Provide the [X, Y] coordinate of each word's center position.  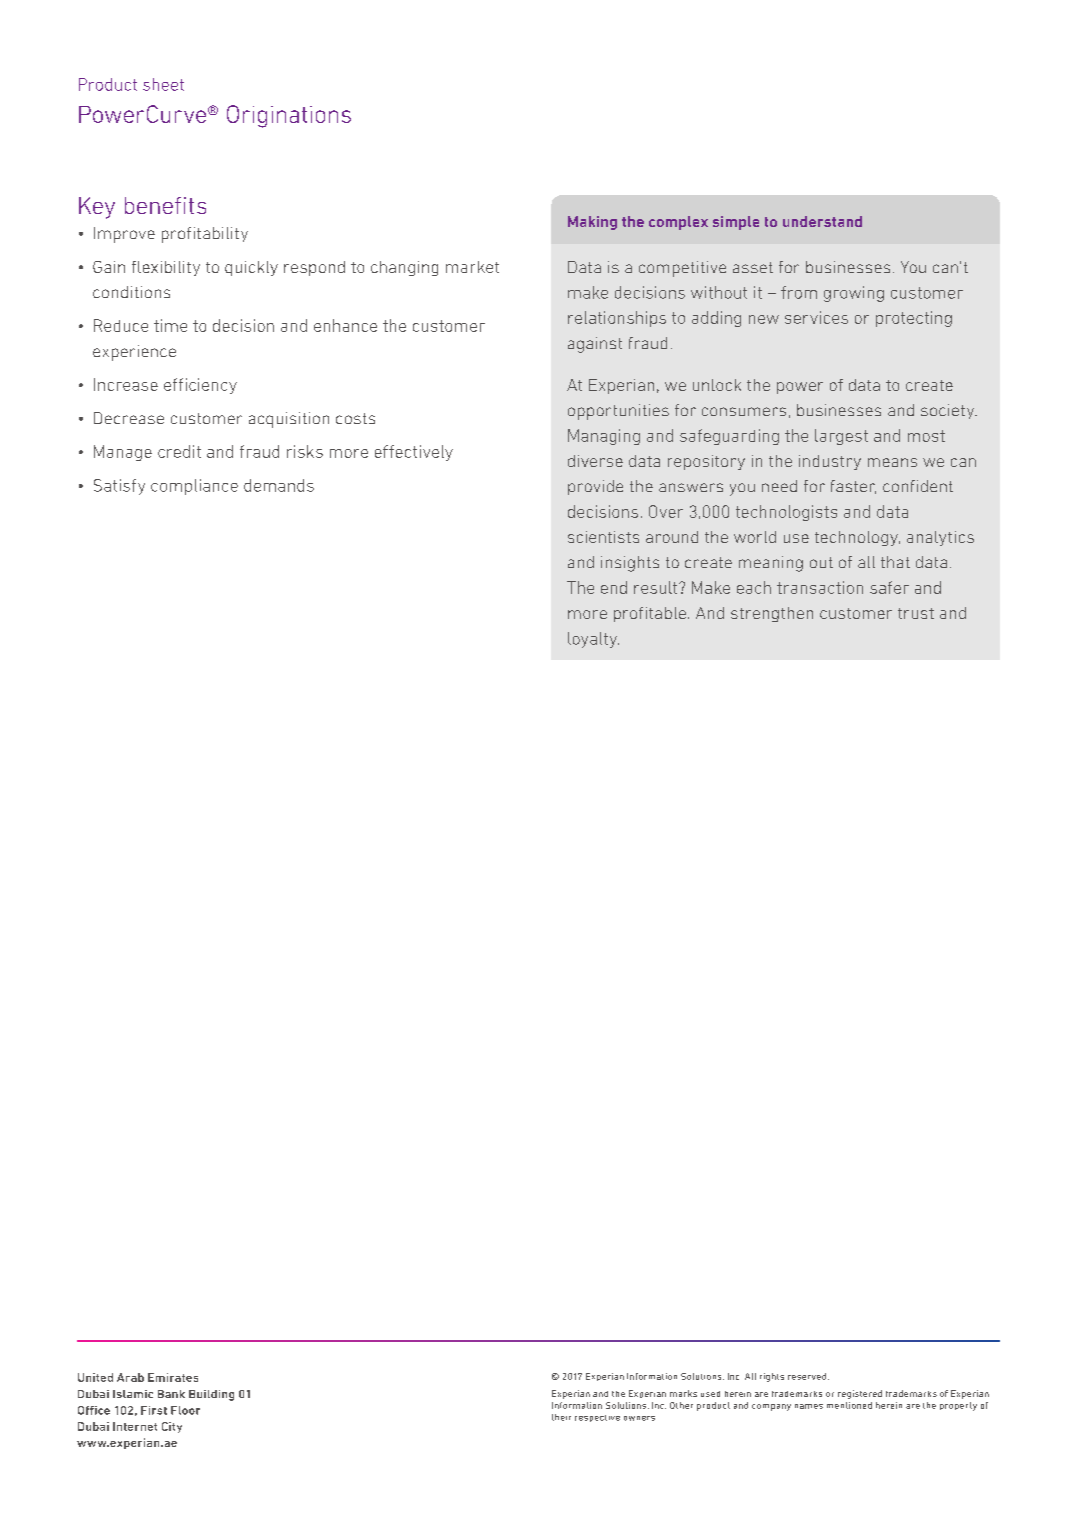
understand [822, 221]
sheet [163, 84]
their [561, 1417]
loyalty [593, 640]
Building [211, 1395]
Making [592, 223]
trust [916, 613]
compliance [194, 487]
